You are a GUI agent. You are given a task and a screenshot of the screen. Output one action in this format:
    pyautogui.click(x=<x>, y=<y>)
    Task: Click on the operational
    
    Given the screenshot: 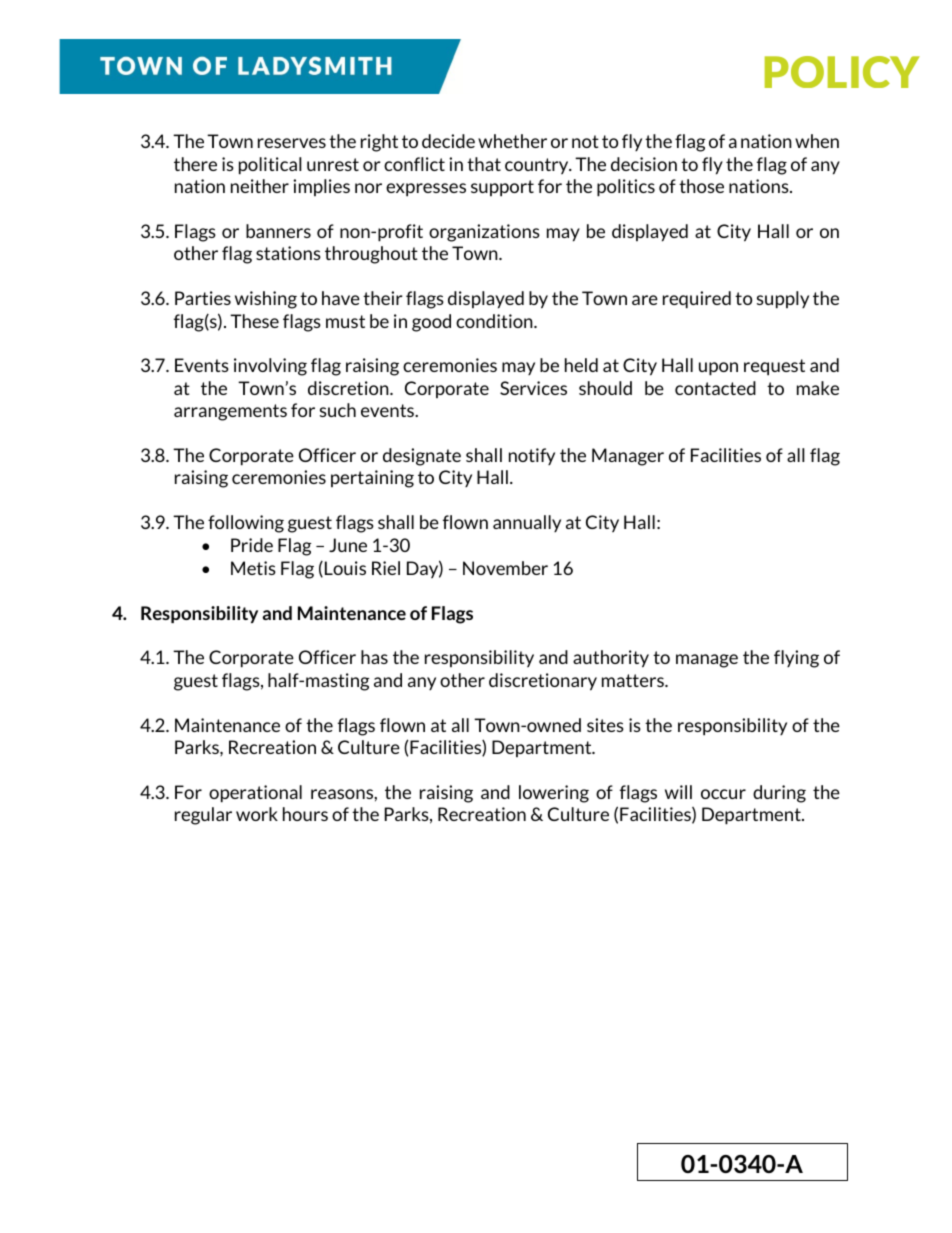 What is the action you would take?
    pyautogui.click(x=255, y=794)
